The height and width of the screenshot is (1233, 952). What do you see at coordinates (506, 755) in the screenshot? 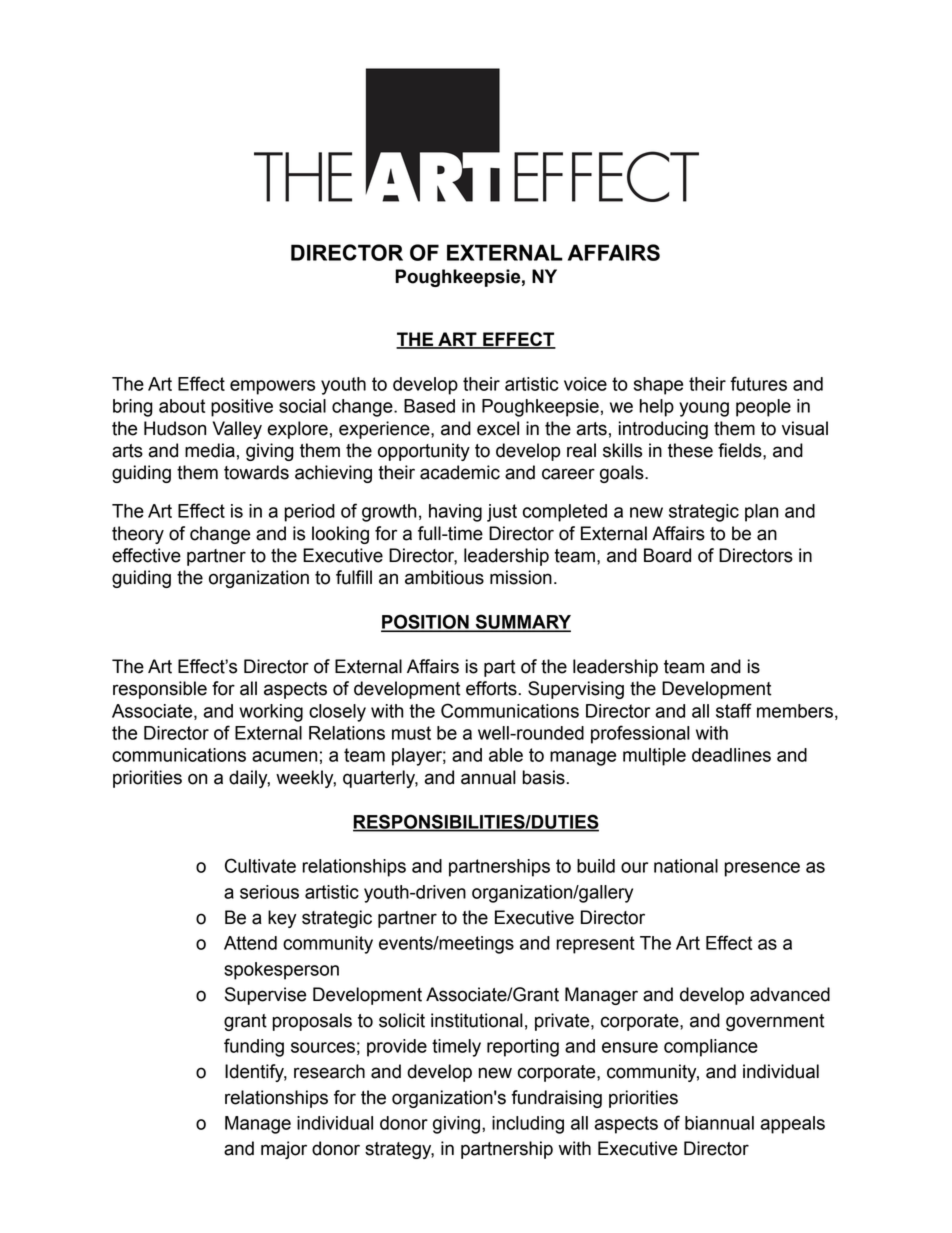
I see `able` at bounding box center [506, 755].
